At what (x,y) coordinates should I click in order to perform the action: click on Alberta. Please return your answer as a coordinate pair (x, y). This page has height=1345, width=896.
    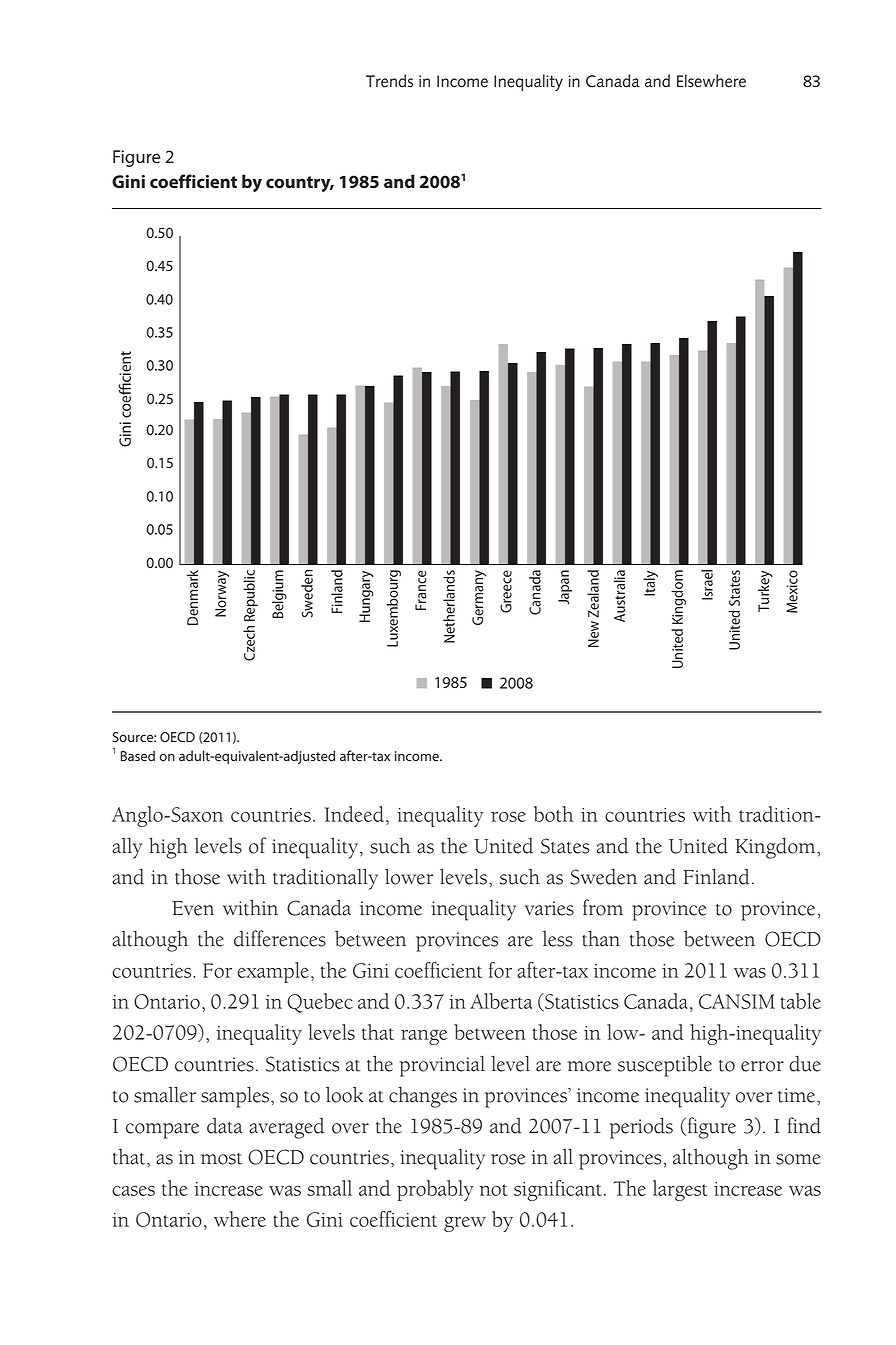
    Looking at the image, I should click on (501, 1001).
